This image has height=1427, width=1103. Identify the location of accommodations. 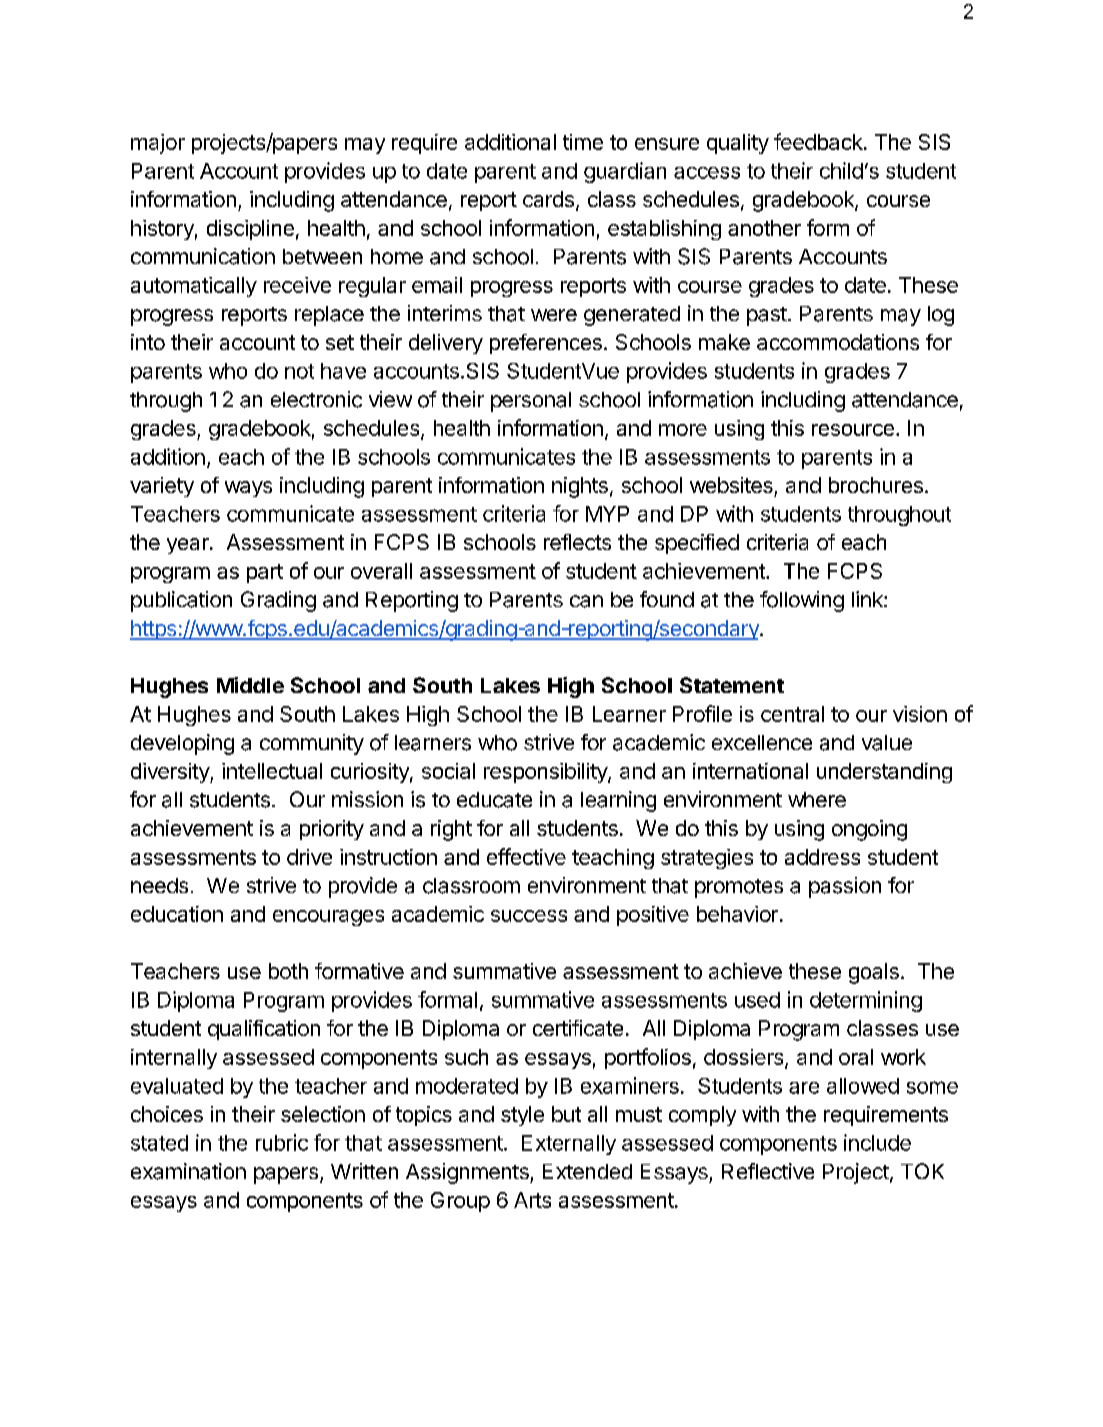
(838, 342).
